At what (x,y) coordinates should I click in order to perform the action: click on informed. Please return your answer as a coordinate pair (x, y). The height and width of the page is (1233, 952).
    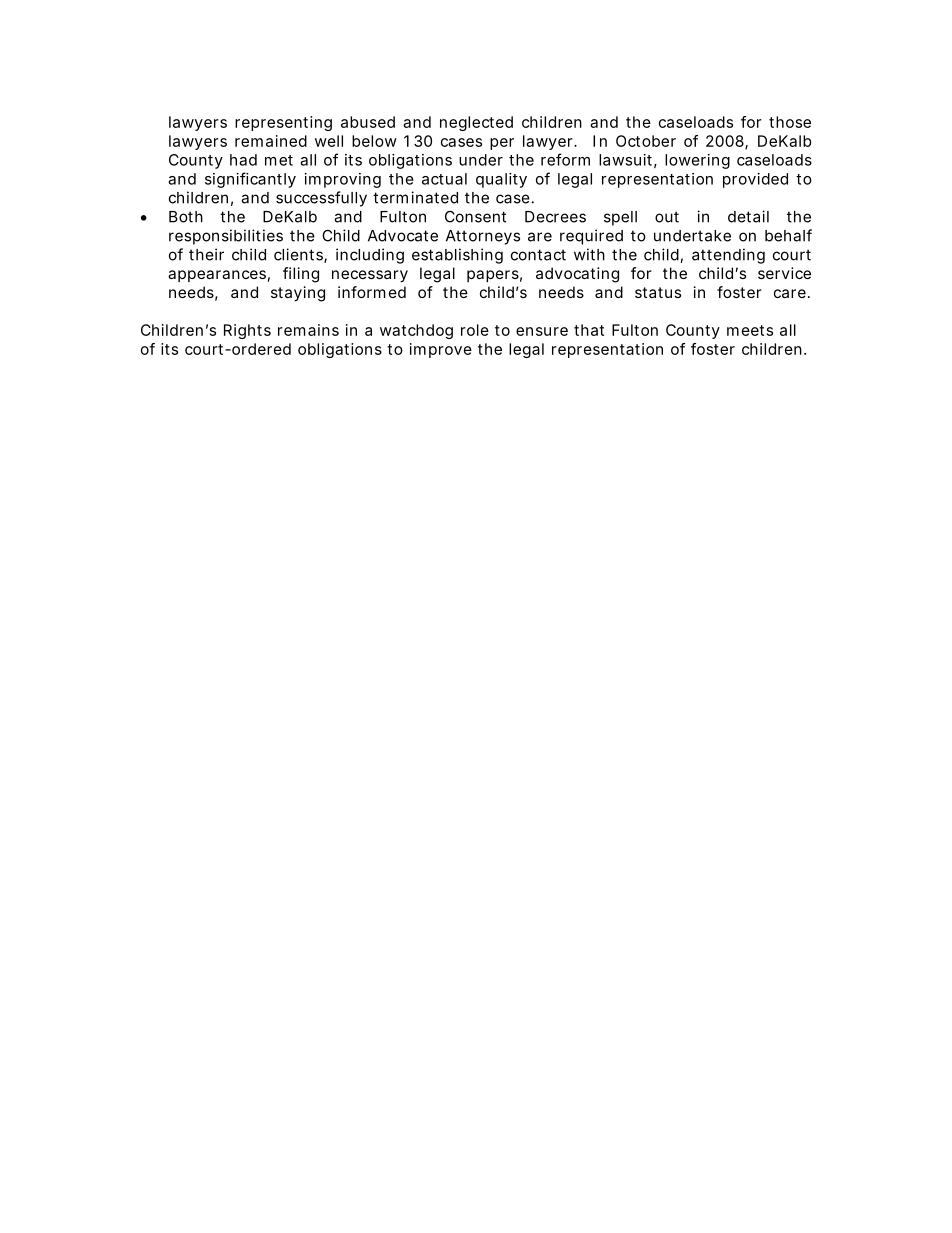
    Looking at the image, I should click on (372, 292).
